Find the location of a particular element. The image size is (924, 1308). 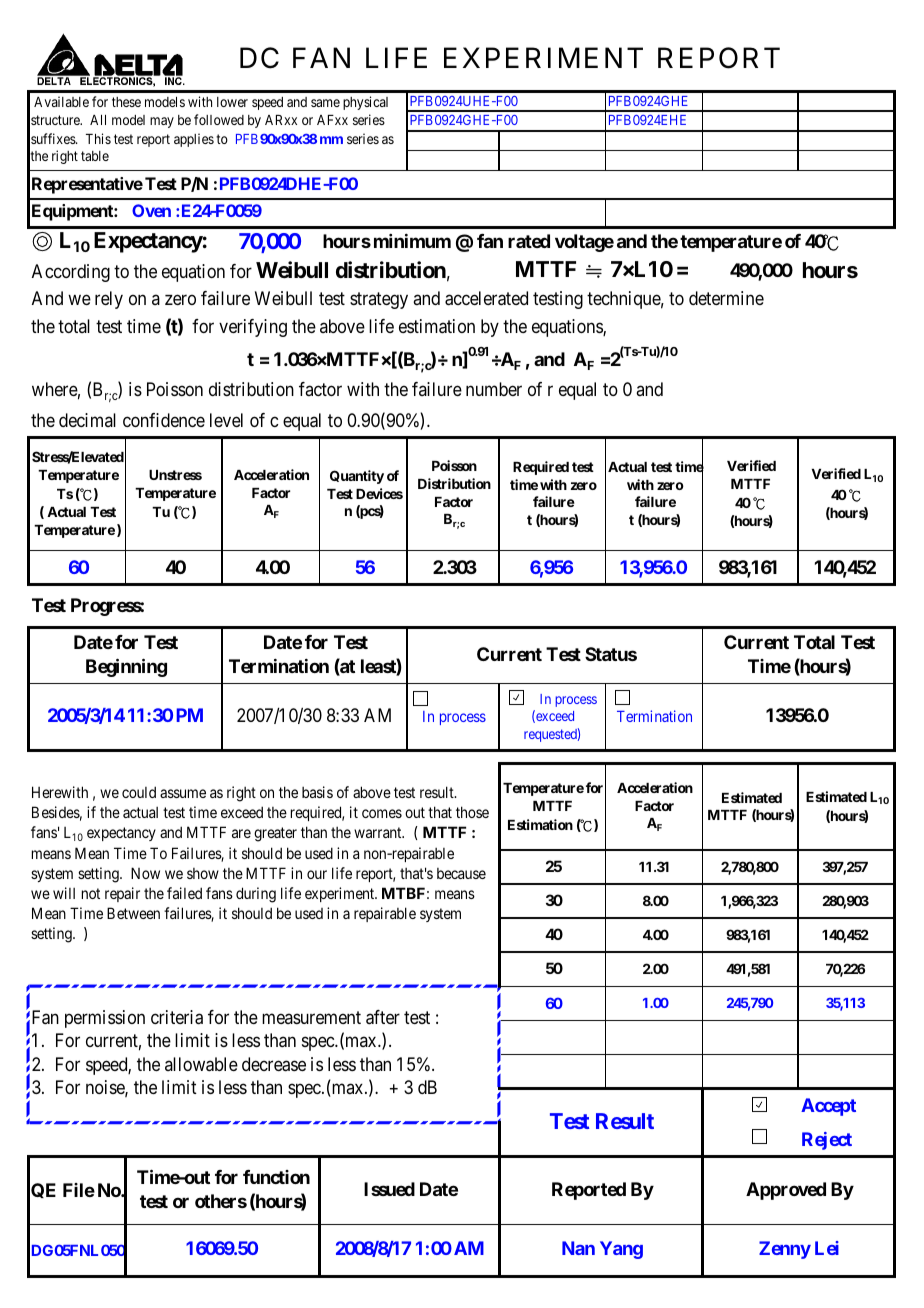

strategy is located at coordinates (379, 300).
